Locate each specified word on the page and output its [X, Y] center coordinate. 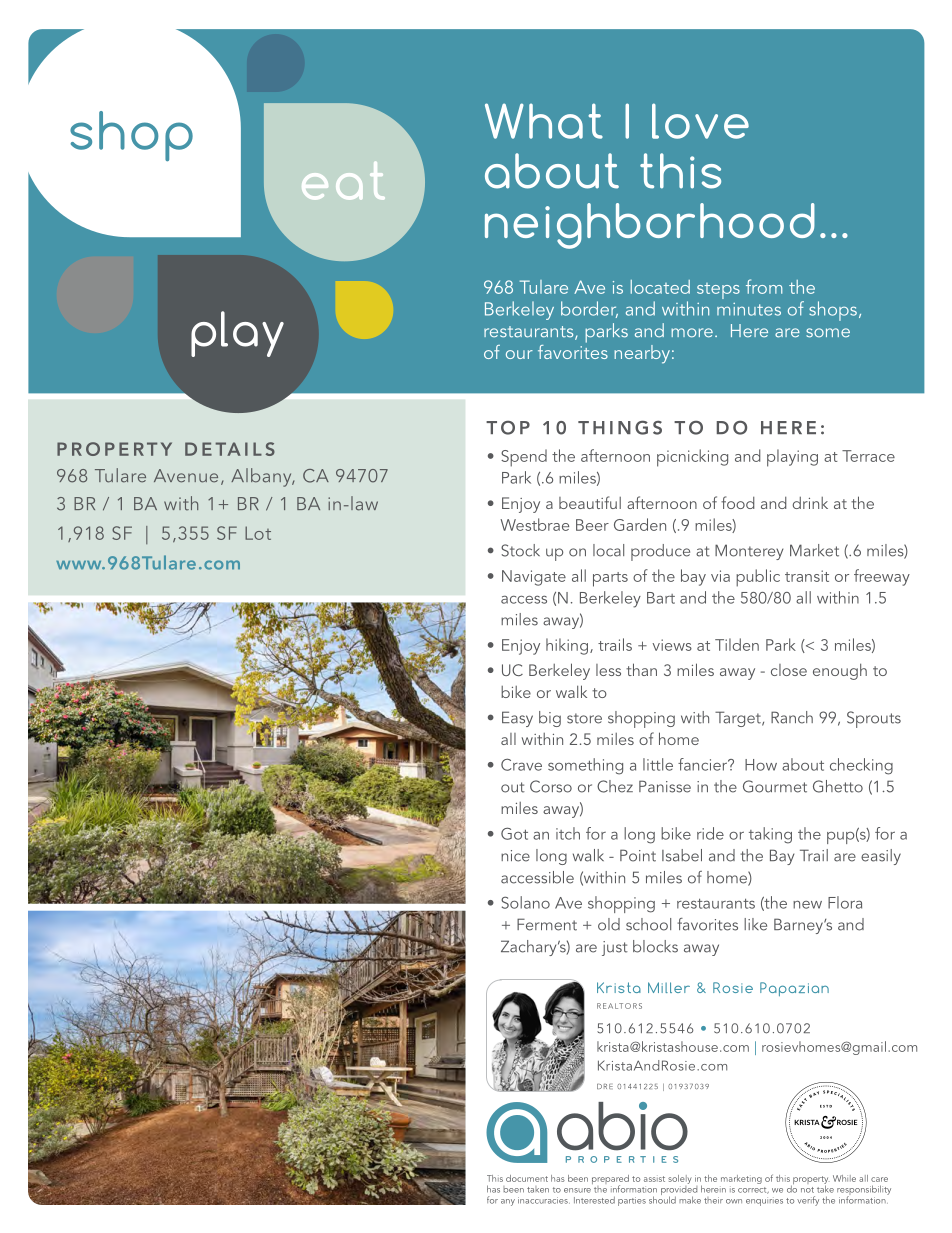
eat [343, 181]
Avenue [186, 476]
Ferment [547, 924]
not [807, 1190]
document [527, 1178]
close [789, 670]
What [544, 121]
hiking [567, 646]
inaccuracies [544, 1200]
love [700, 121]
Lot [258, 533]
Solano [525, 902]
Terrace [868, 456]
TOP [508, 428]
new [807, 904]
